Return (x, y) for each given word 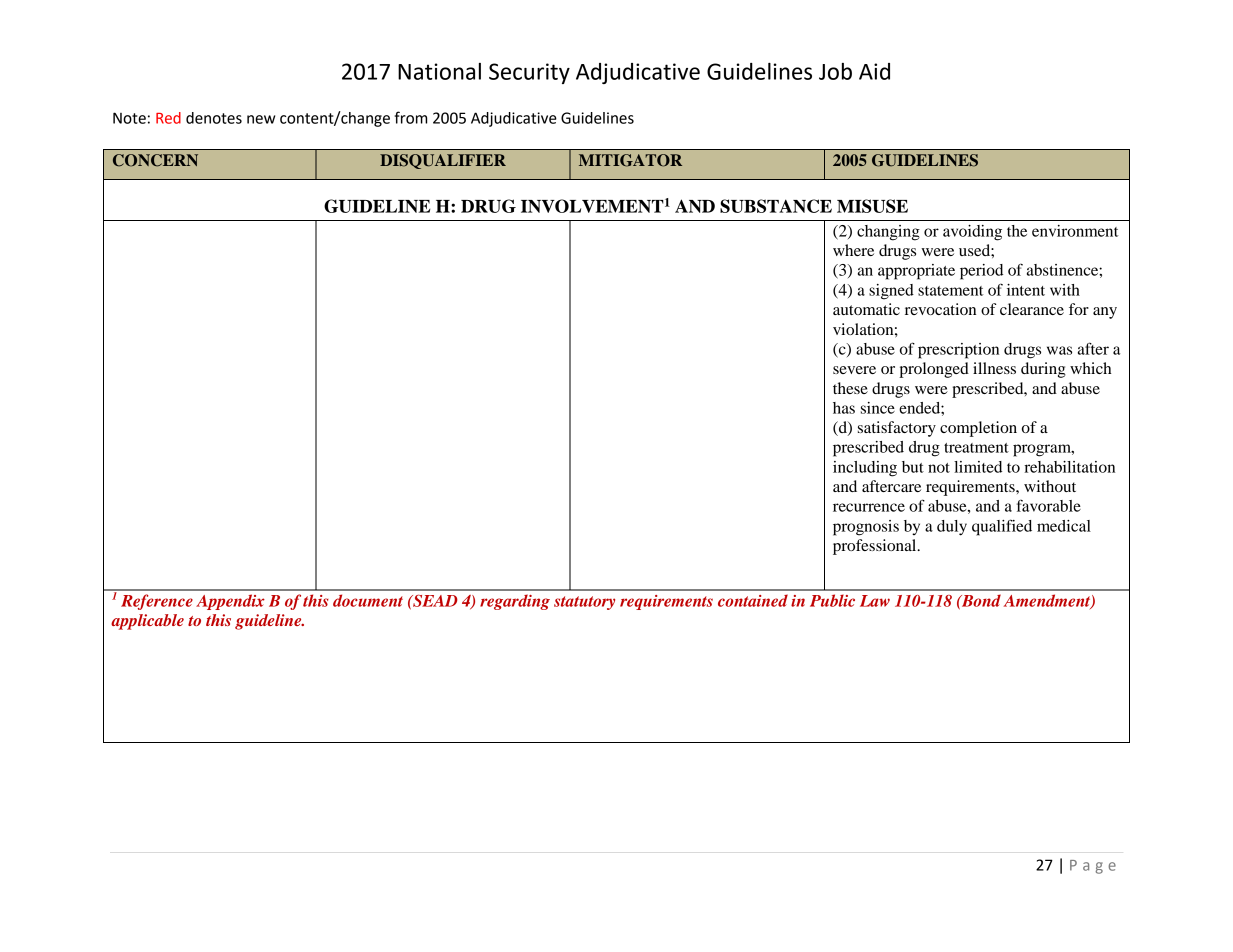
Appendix (230, 602)
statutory (584, 603)
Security (529, 73)
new (261, 119)
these (850, 388)
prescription (958, 351)
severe (854, 370)
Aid (874, 71)
